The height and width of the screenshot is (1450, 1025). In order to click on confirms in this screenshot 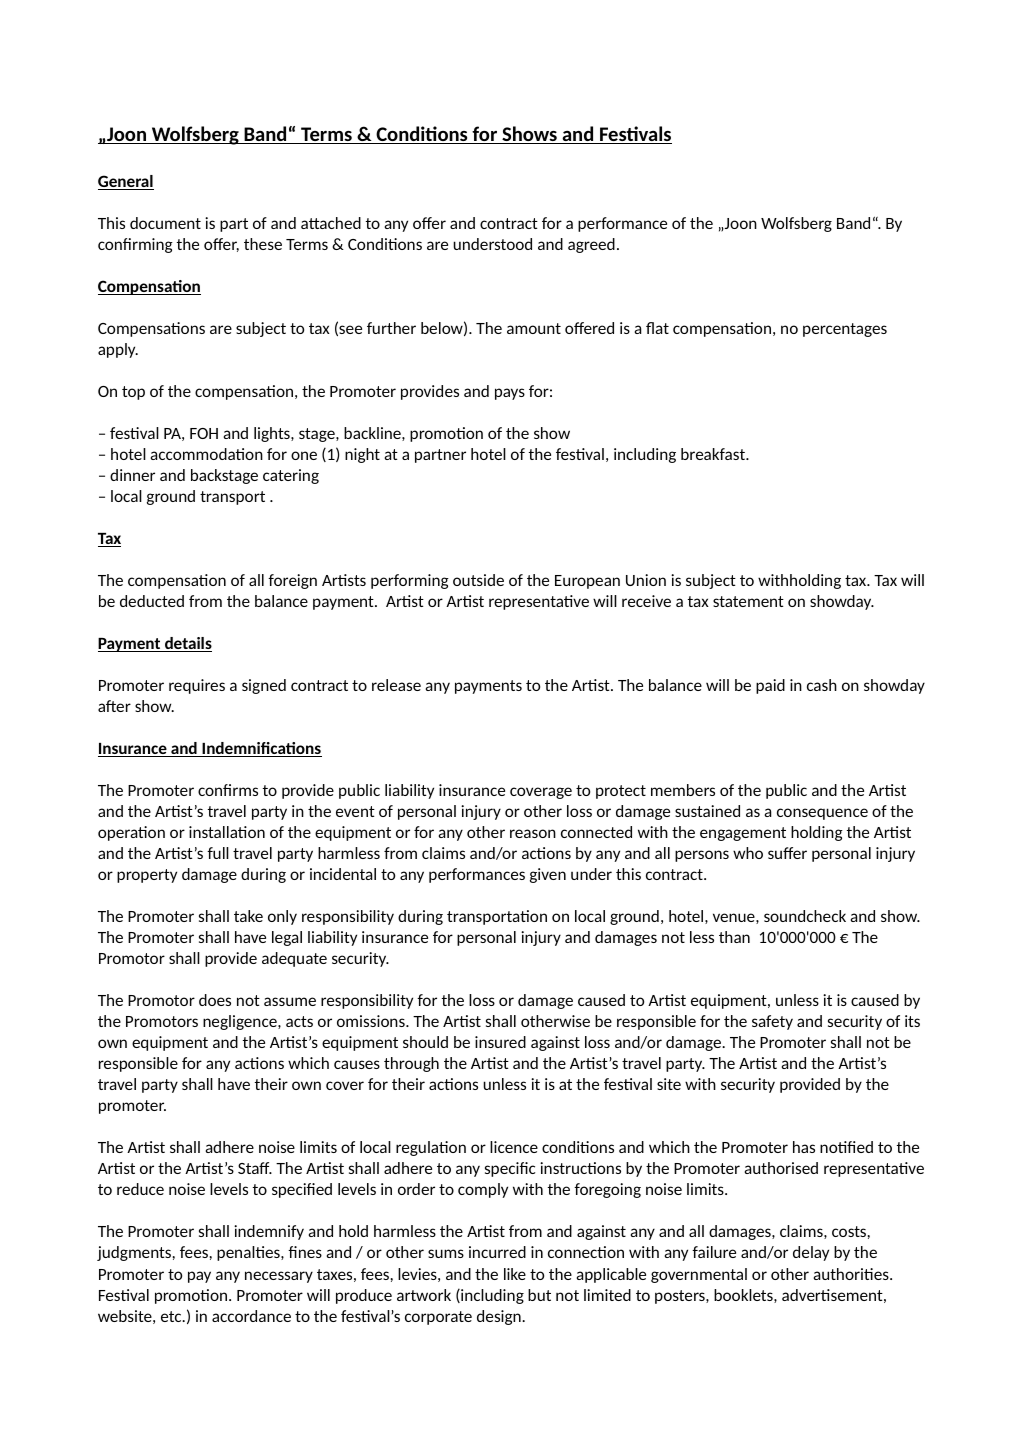, I will do `click(228, 790)`.
